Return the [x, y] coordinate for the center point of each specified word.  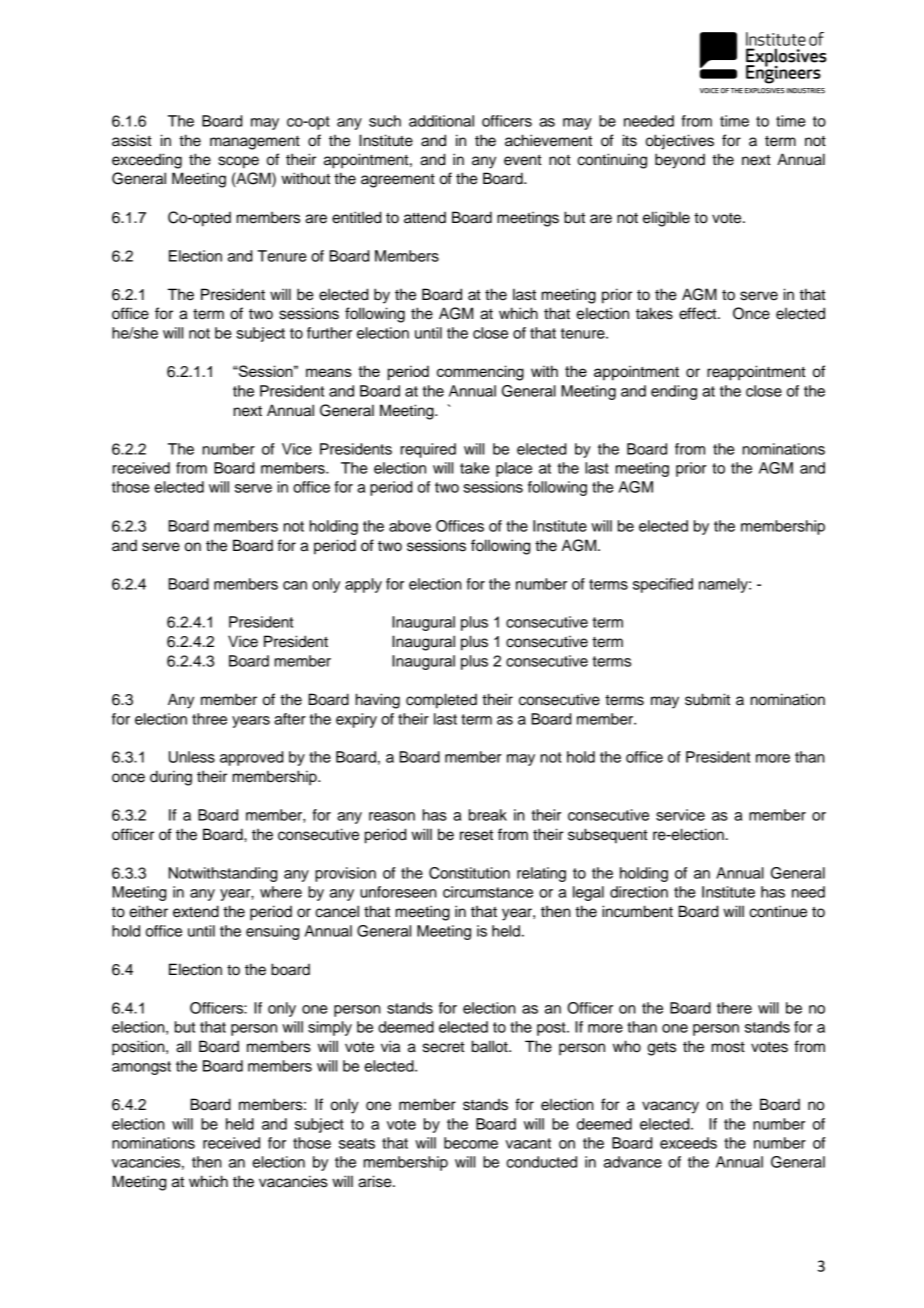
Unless [192, 757]
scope [238, 162]
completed [441, 701]
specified [663, 585]
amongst [141, 1068]
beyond [680, 161]
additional [441, 121]
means [329, 372]
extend [196, 911]
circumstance [488, 892]
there [734, 1008]
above [410, 526]
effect [699, 313]
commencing [480, 373]
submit [707, 699]
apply [363, 585]
